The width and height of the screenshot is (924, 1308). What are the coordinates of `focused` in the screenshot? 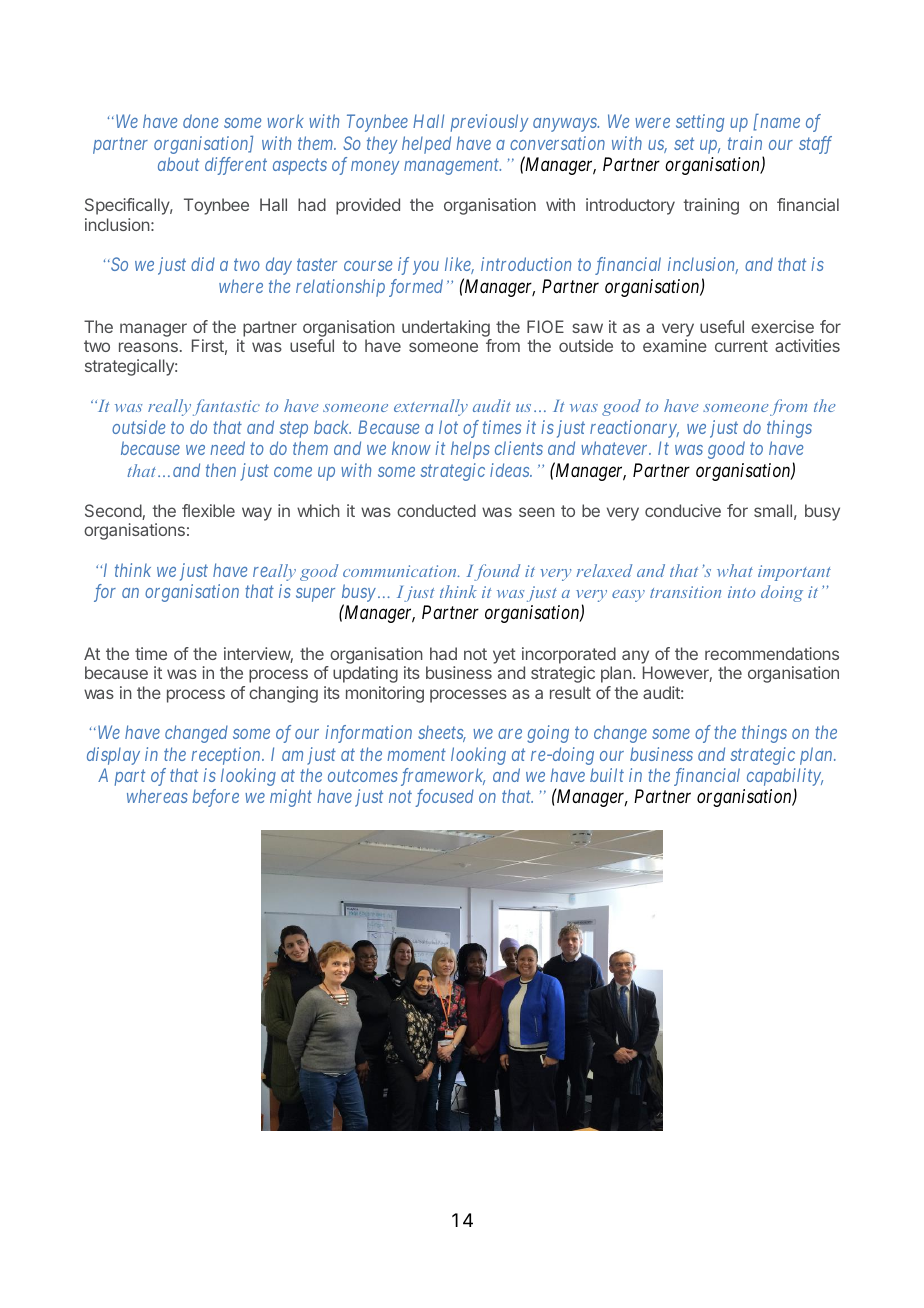 It's located at (444, 798).
